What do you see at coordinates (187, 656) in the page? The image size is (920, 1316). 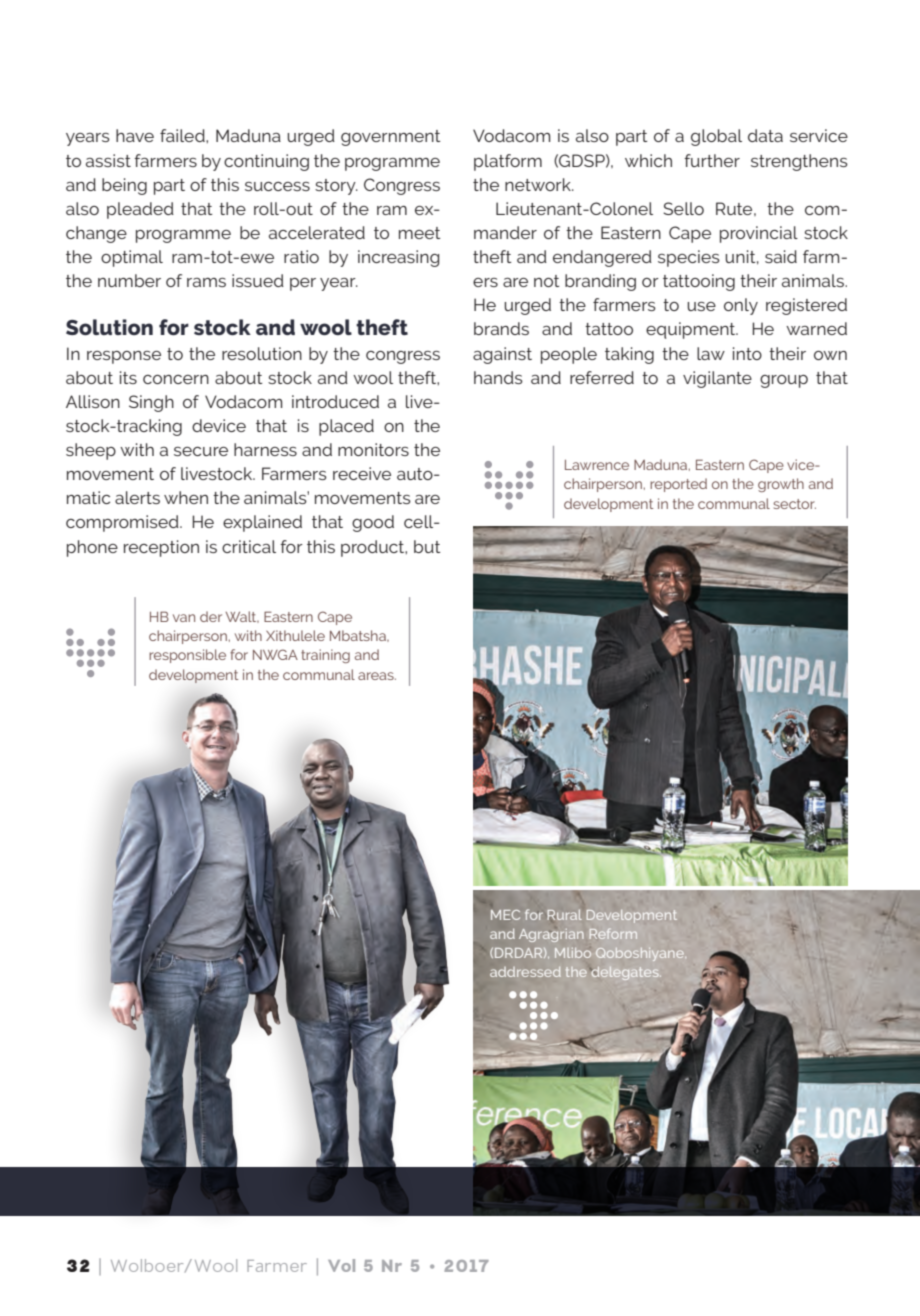 I see `responsible` at bounding box center [187, 656].
